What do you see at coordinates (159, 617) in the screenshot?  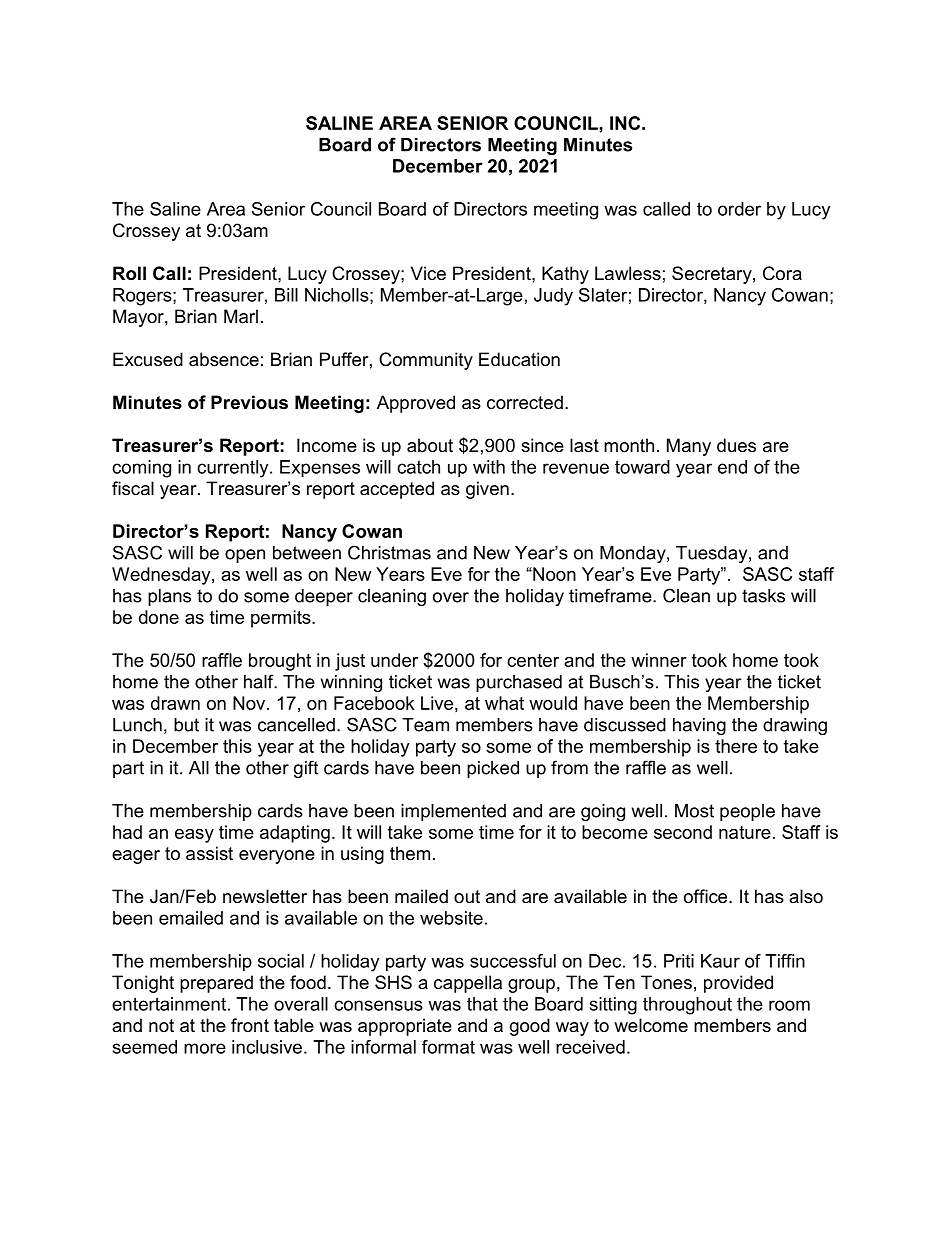 I see `done` at bounding box center [159, 617].
